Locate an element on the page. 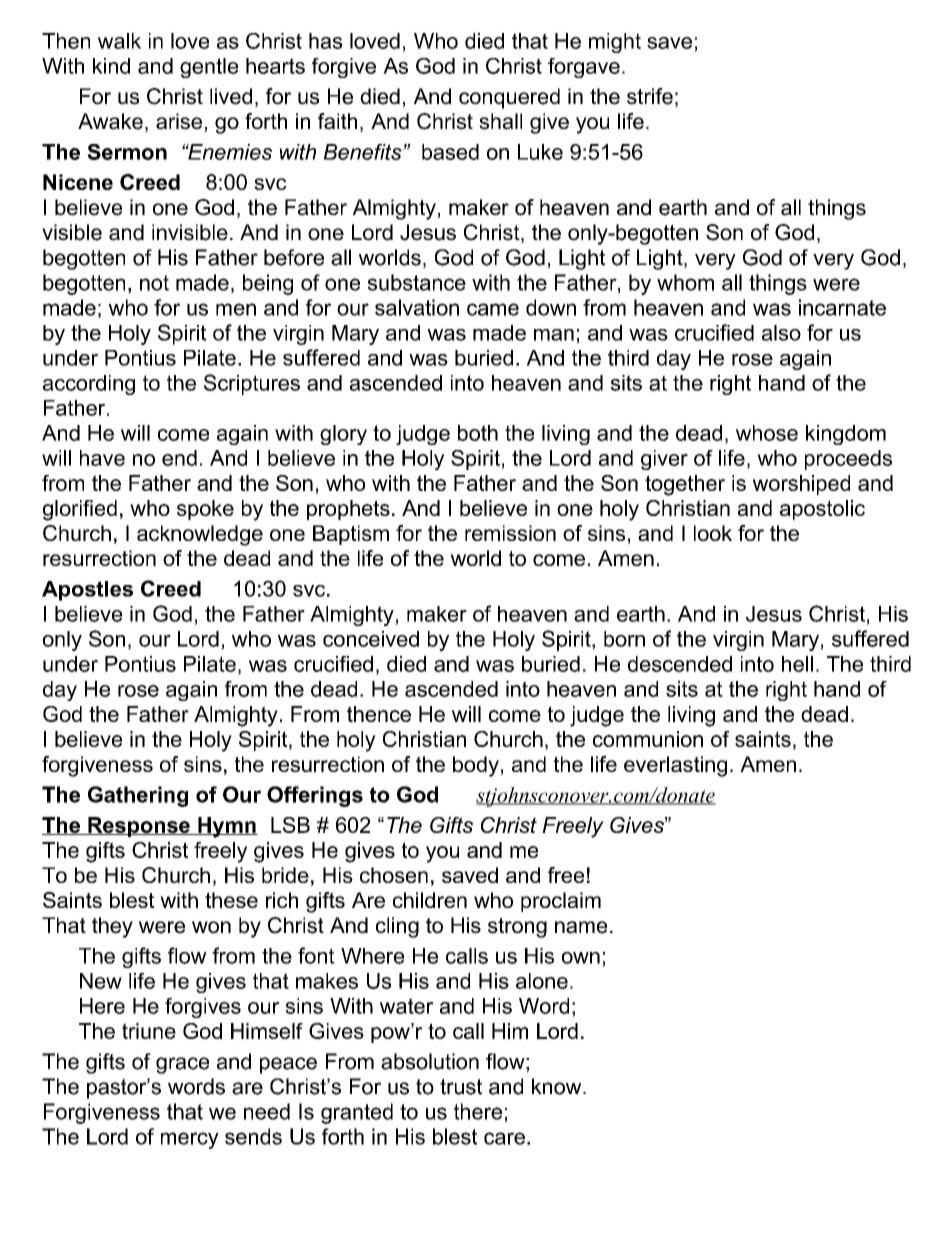 The width and height of the document is (952, 1233). not is located at coordinates (154, 283).
